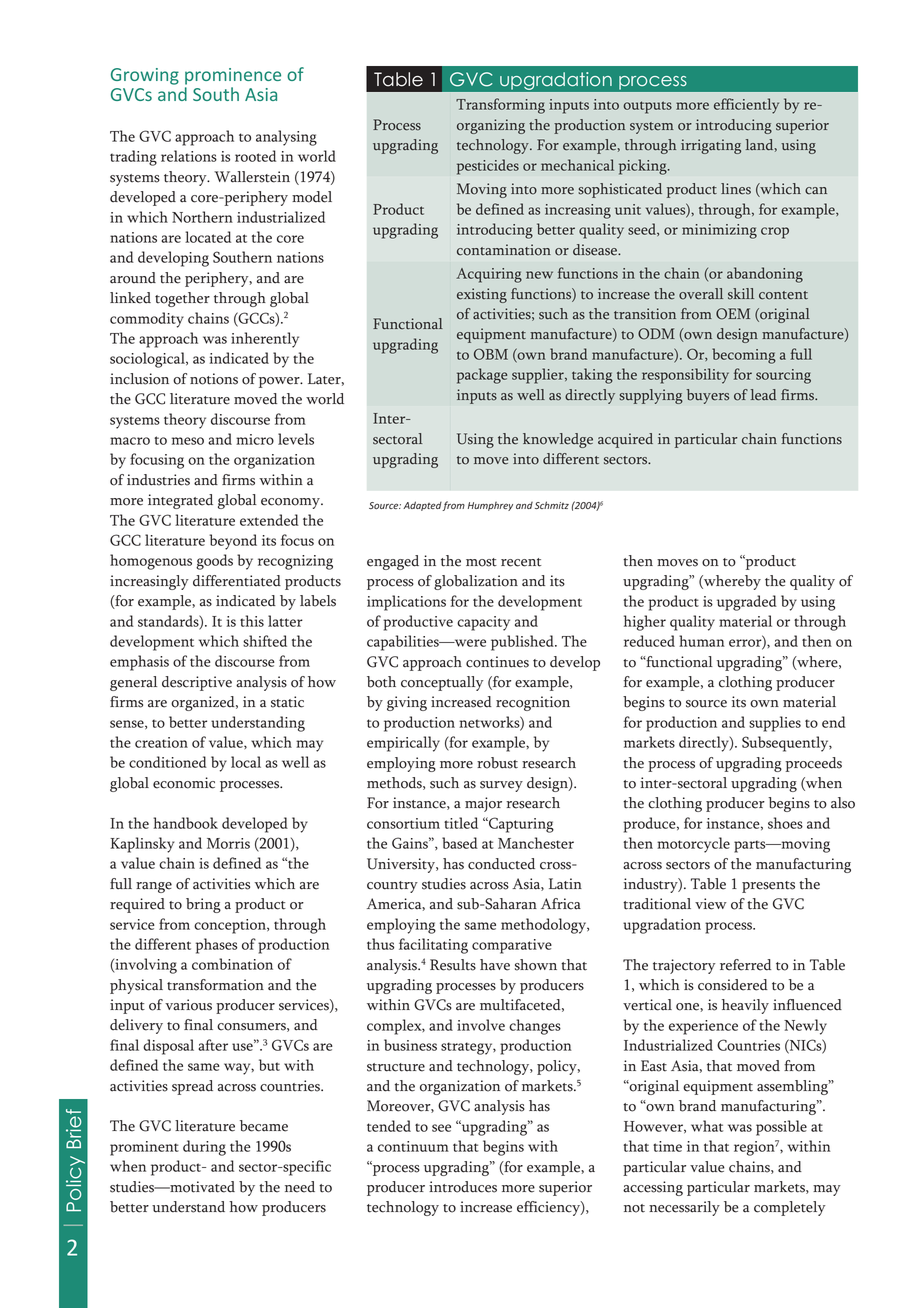 This image has width=924, height=1308. I want to click on bring, so click(203, 905).
